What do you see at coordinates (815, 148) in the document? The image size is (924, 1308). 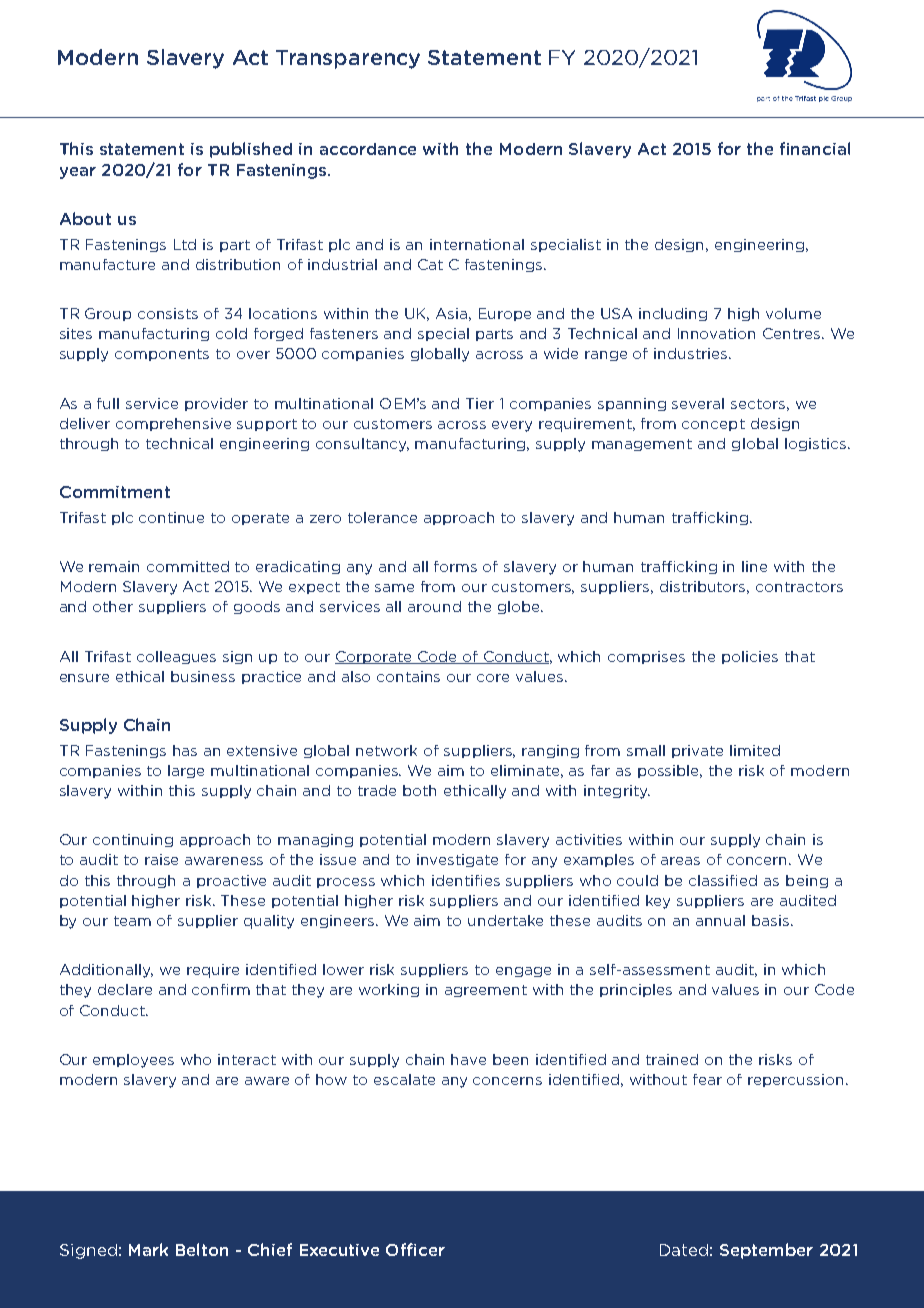 I see `financial` at bounding box center [815, 148].
